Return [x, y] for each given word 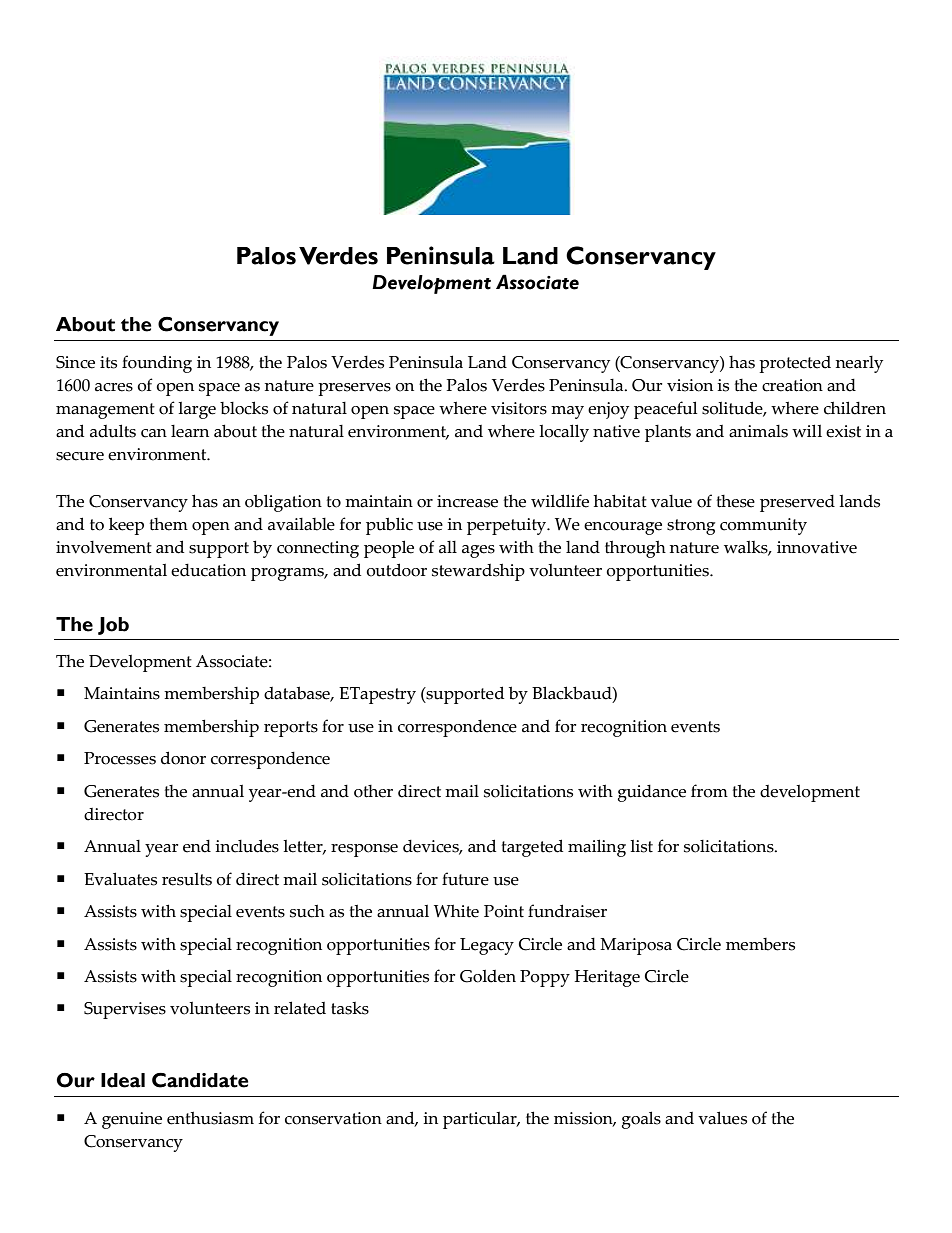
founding [157, 364]
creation [792, 385]
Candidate [200, 1080]
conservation [333, 1118]
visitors [519, 408]
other [373, 791]
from [709, 791]
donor [183, 758]
